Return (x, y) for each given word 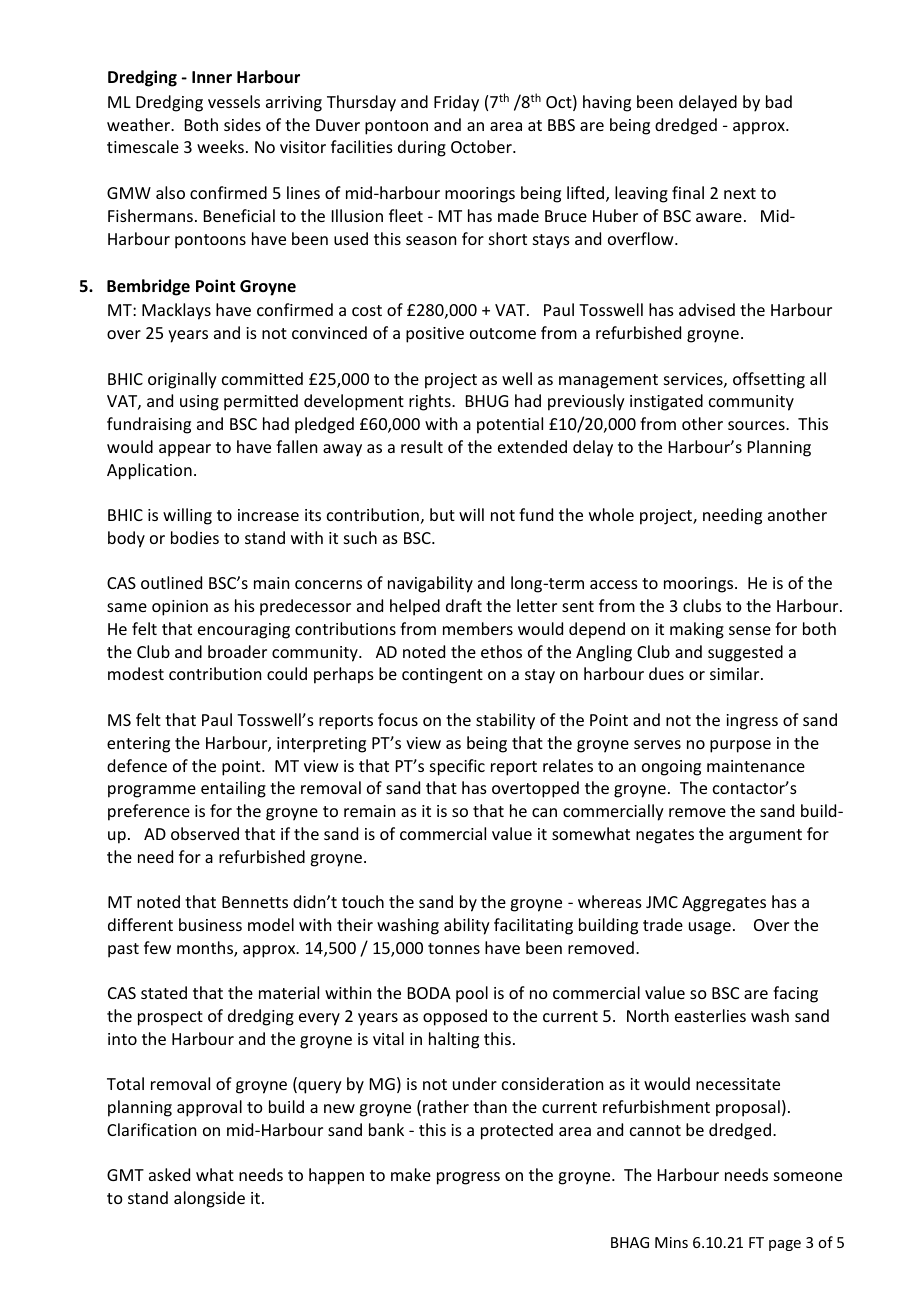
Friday (456, 103)
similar (736, 673)
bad (779, 101)
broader (237, 651)
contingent (442, 676)
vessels (234, 101)
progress (468, 1178)
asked (169, 1174)
